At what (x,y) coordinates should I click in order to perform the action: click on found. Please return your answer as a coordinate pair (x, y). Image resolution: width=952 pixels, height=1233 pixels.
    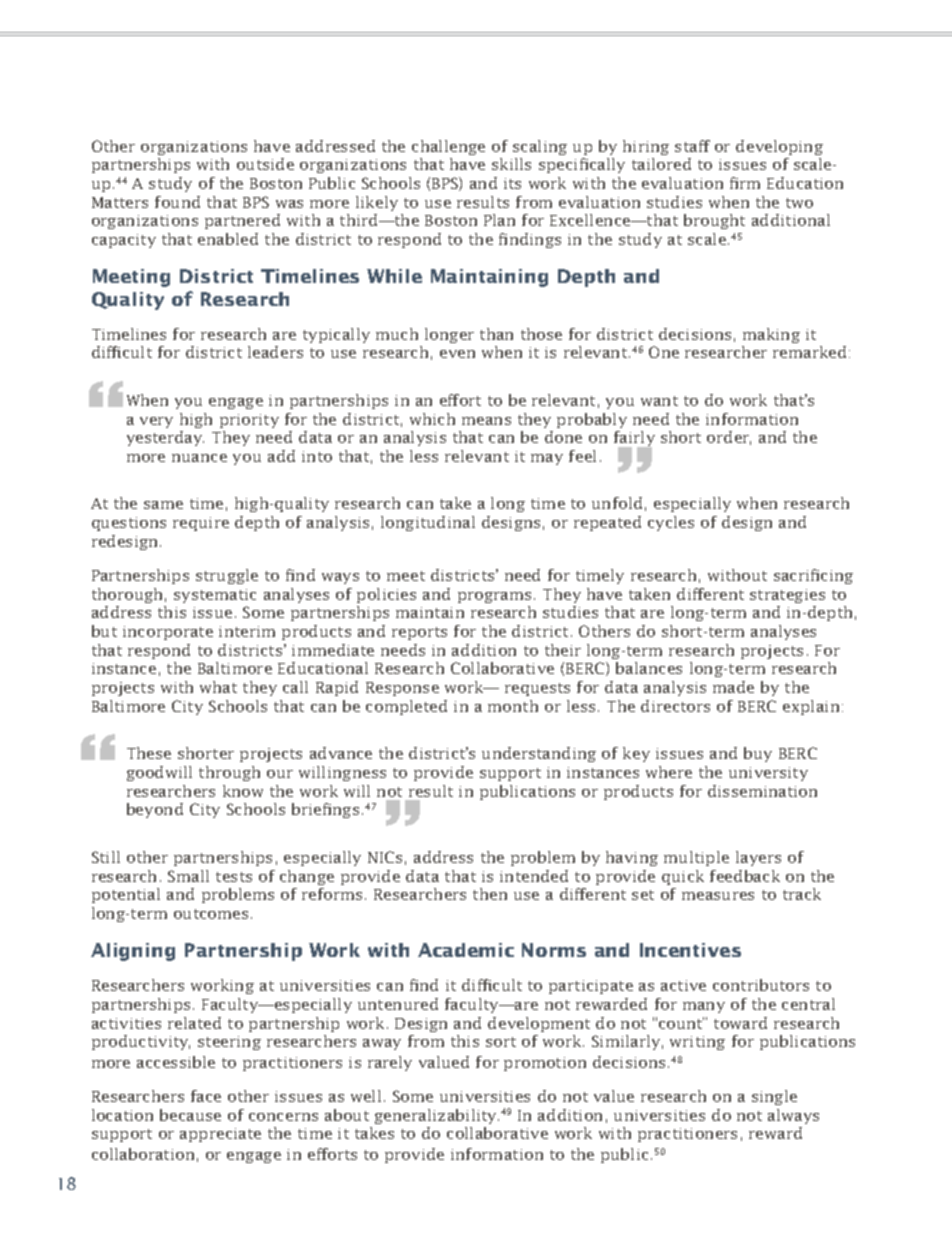
    Looking at the image, I should click on (177, 202).
